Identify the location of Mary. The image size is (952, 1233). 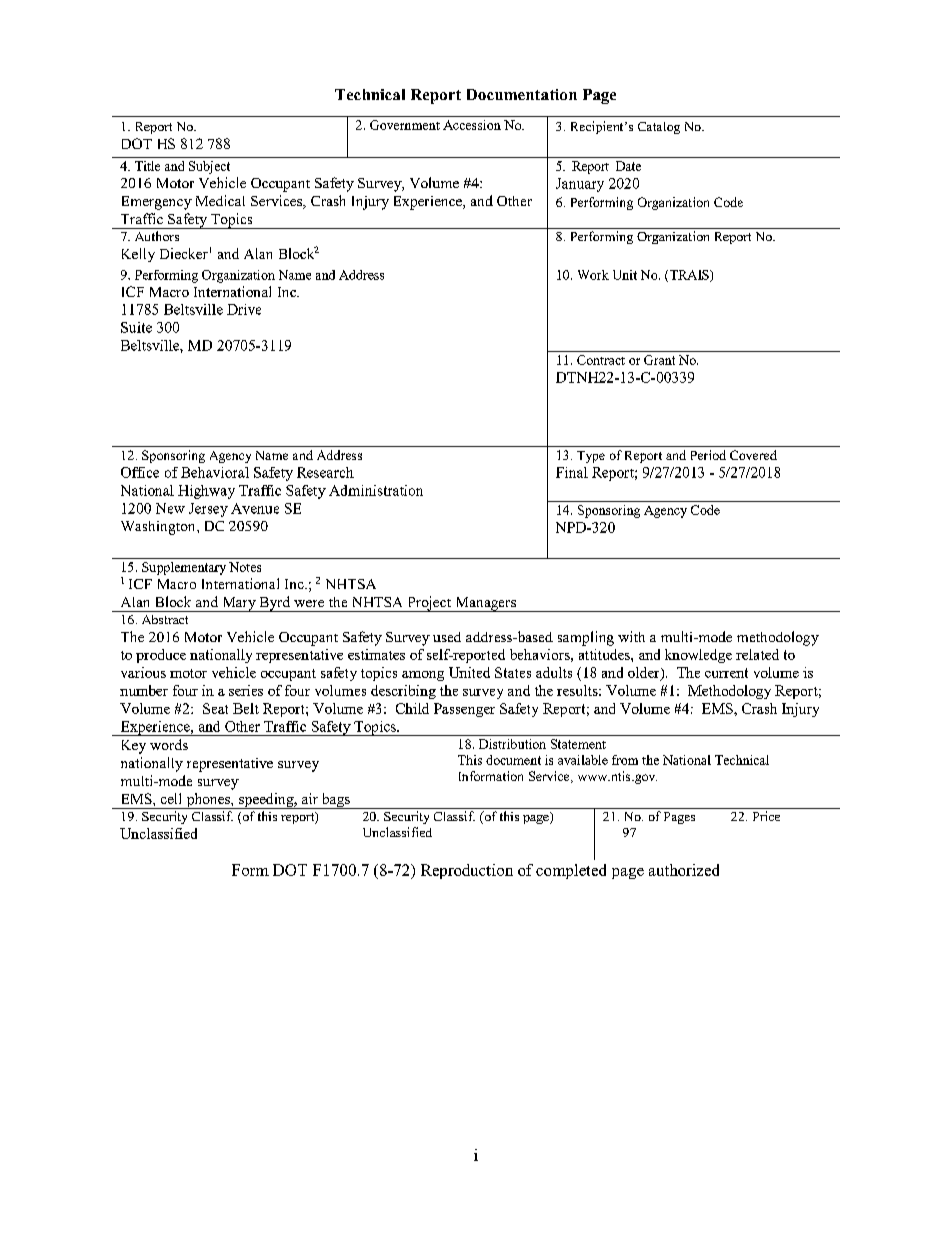
(239, 604).
